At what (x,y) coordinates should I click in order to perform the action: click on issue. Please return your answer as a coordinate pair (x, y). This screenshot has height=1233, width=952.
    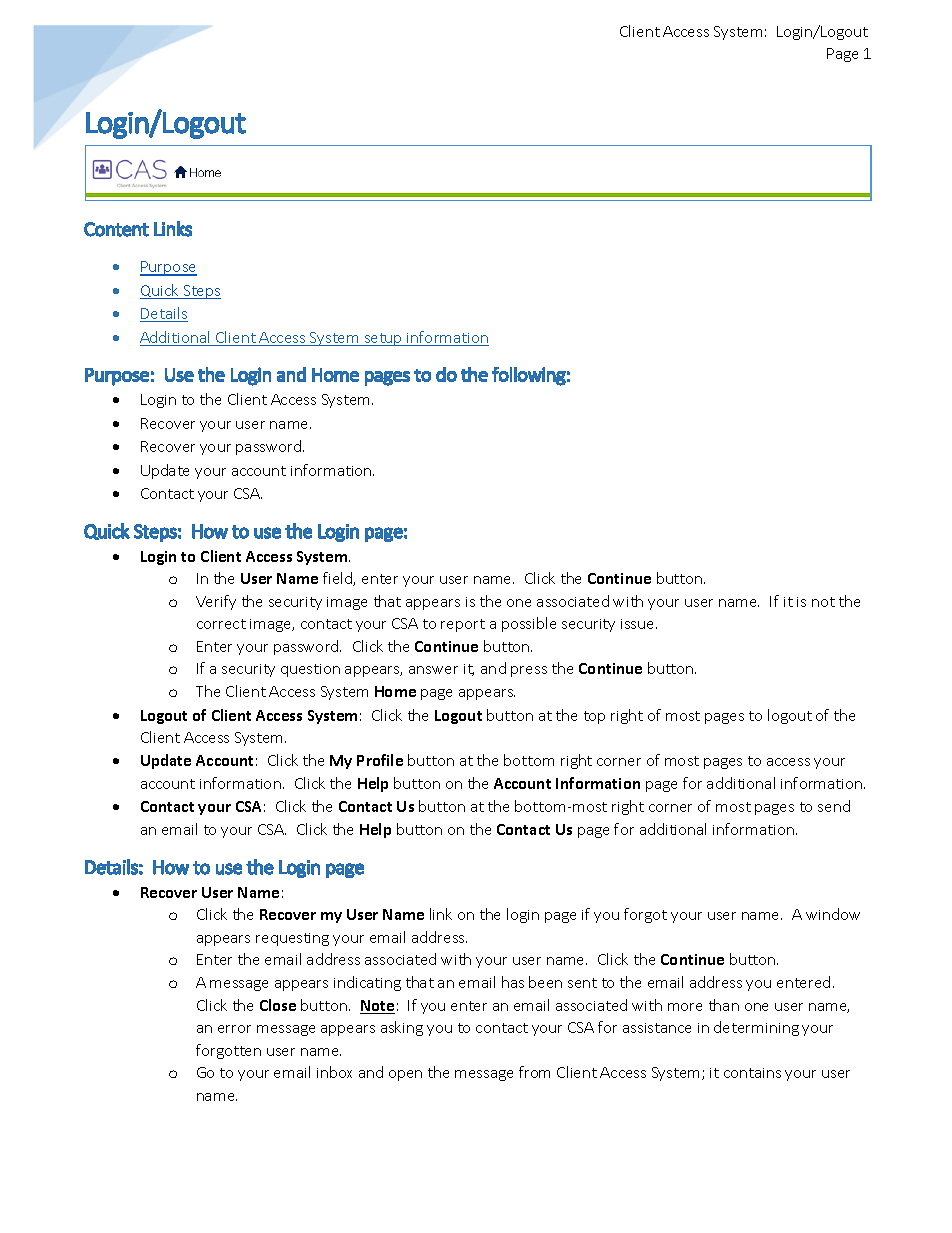
    Looking at the image, I should click on (639, 624).
